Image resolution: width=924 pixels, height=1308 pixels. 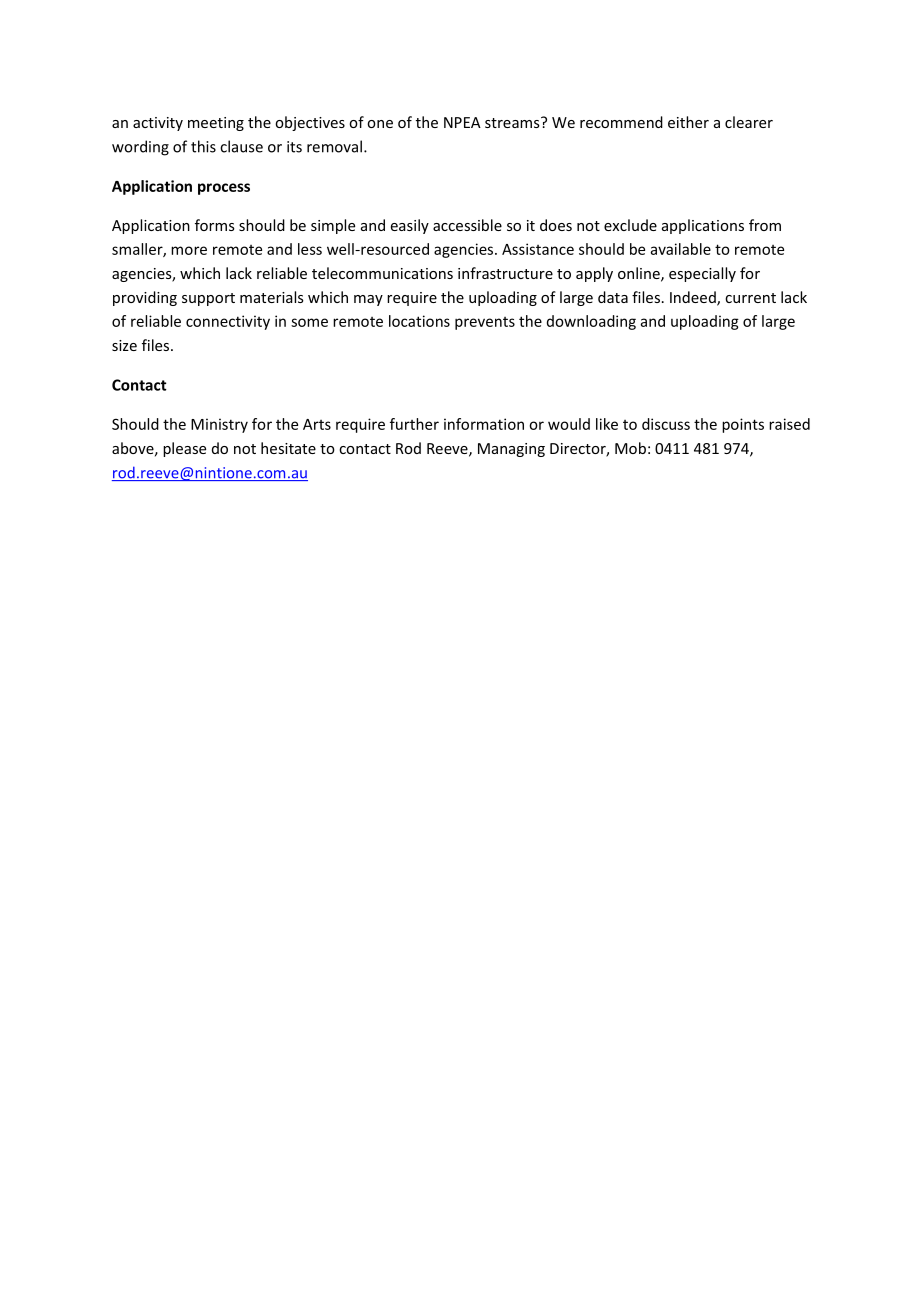 I want to click on forms, so click(x=215, y=225).
